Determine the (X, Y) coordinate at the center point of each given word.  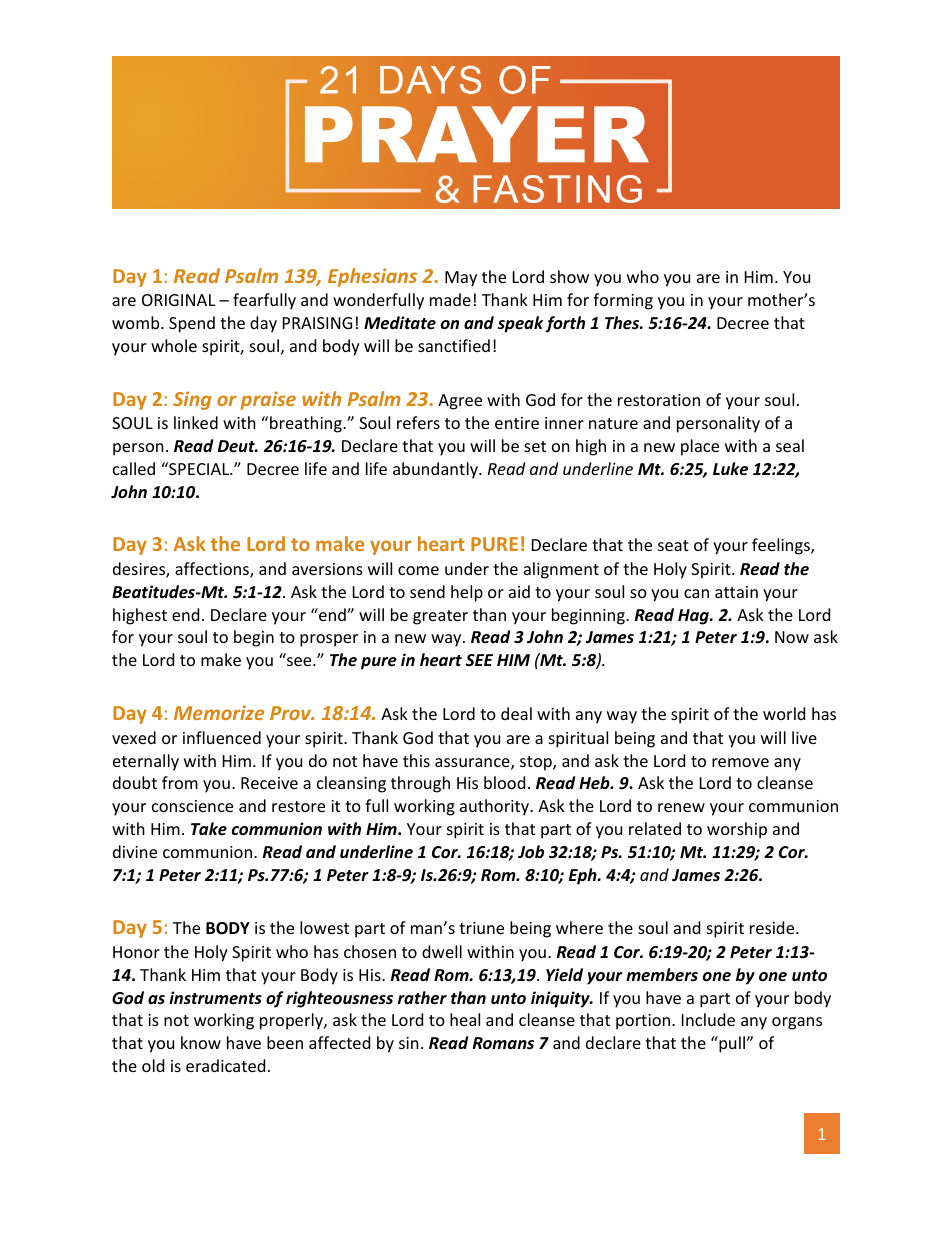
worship (737, 830)
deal (516, 713)
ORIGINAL (178, 300)
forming (623, 301)
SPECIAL (199, 468)
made (450, 299)
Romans (503, 1043)
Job (531, 852)
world (784, 713)
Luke (730, 469)
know (201, 1042)
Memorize (219, 712)
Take (209, 828)
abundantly (436, 470)
